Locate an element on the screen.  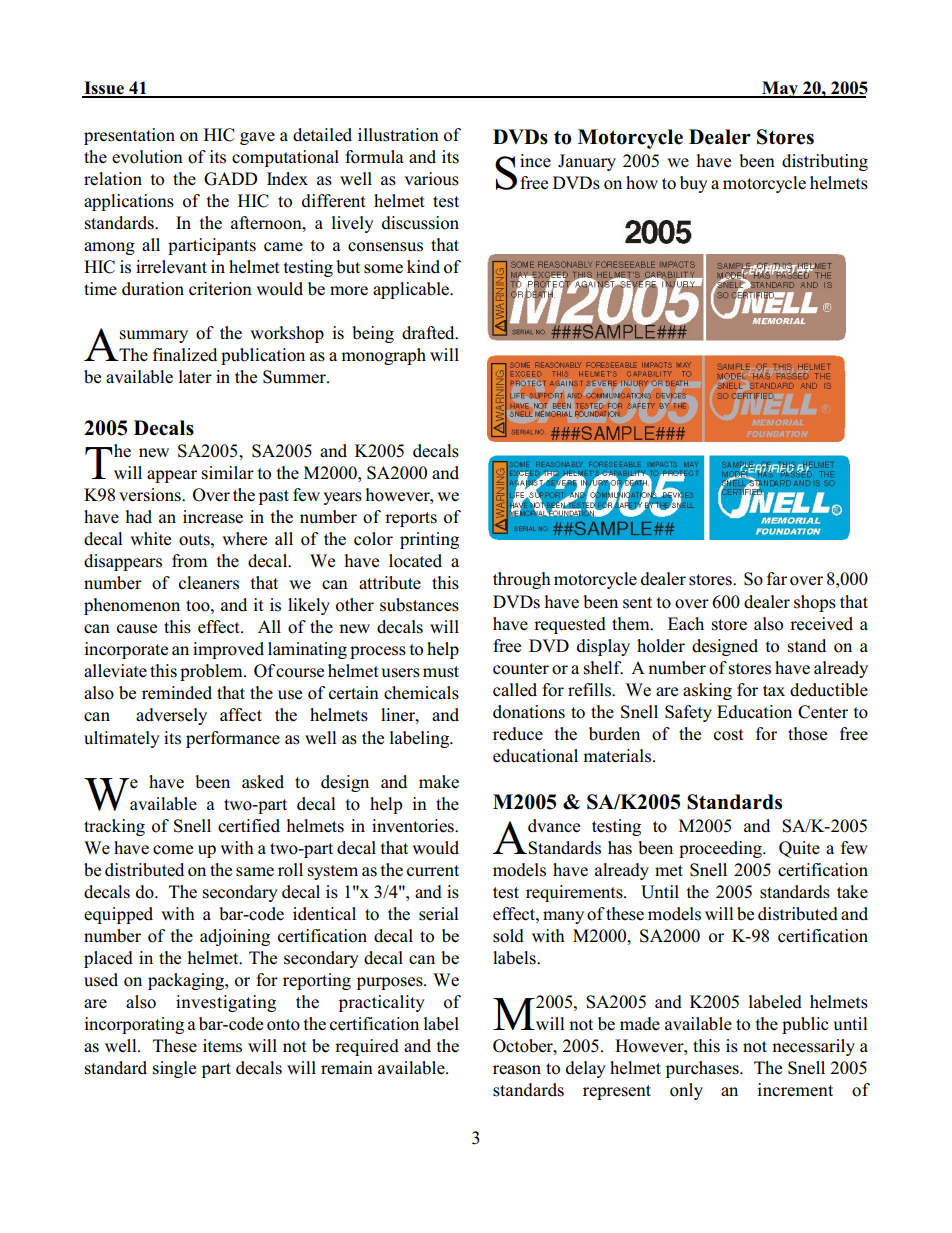
reason is located at coordinates (517, 1070).
